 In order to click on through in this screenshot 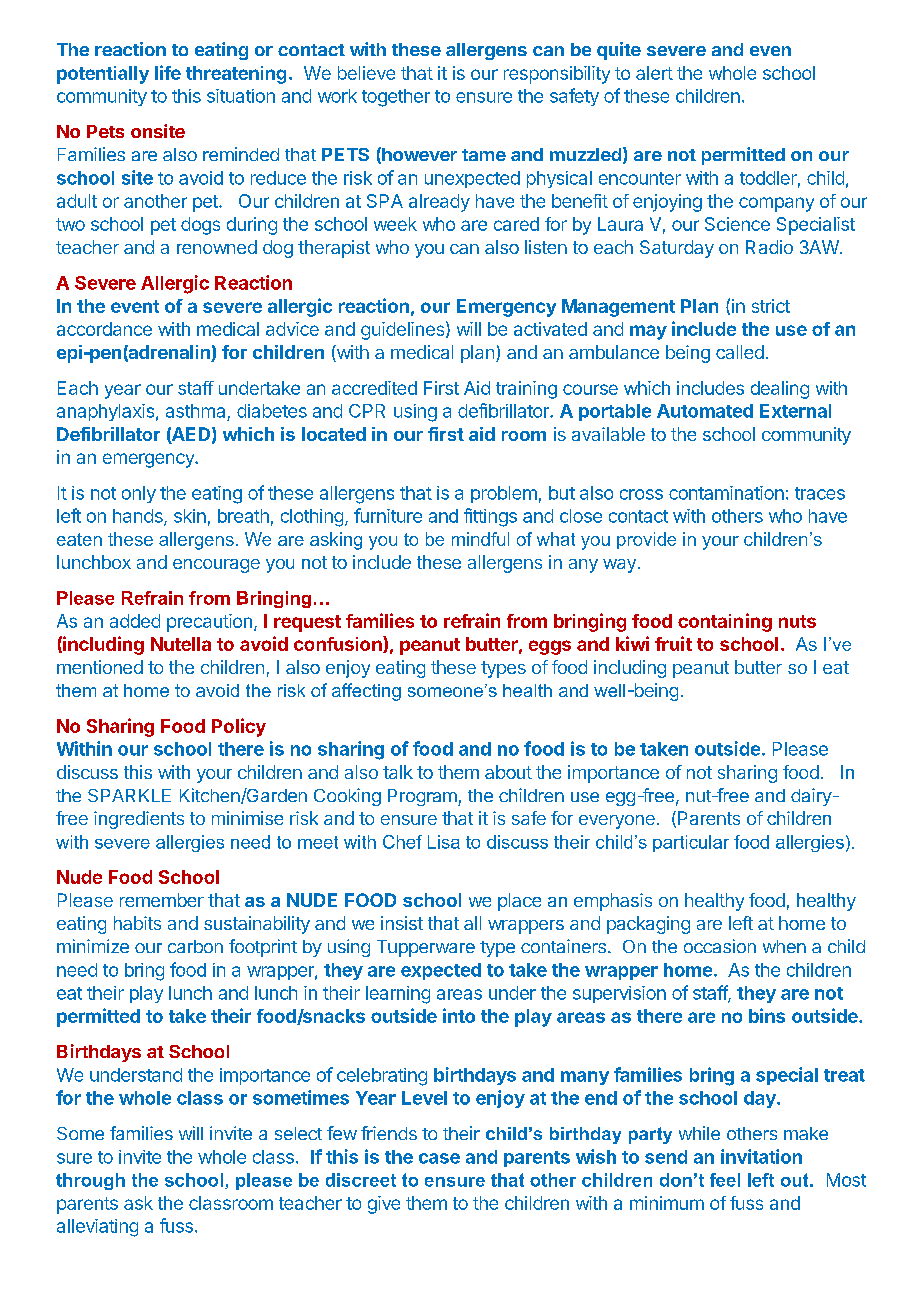, I will do `click(90, 1181)`.
